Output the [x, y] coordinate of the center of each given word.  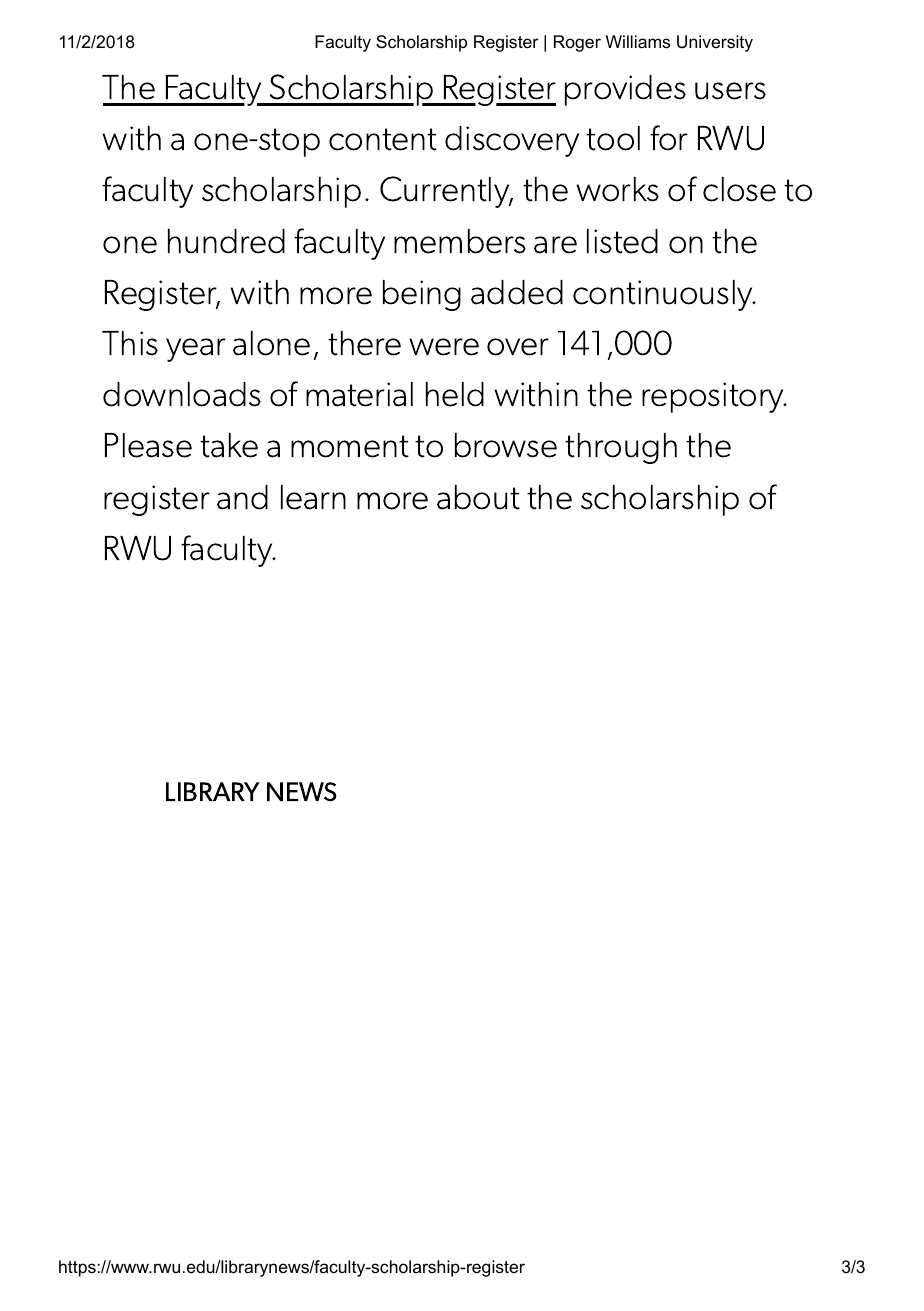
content [383, 139]
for [669, 138]
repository [714, 397]
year [196, 350]
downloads [182, 394]
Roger [577, 43]
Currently [446, 192]
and [242, 497]
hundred [226, 241]
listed [622, 241]
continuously [664, 295]
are [555, 245]
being [422, 295]
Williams [638, 42]
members [460, 241]
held [455, 394]
